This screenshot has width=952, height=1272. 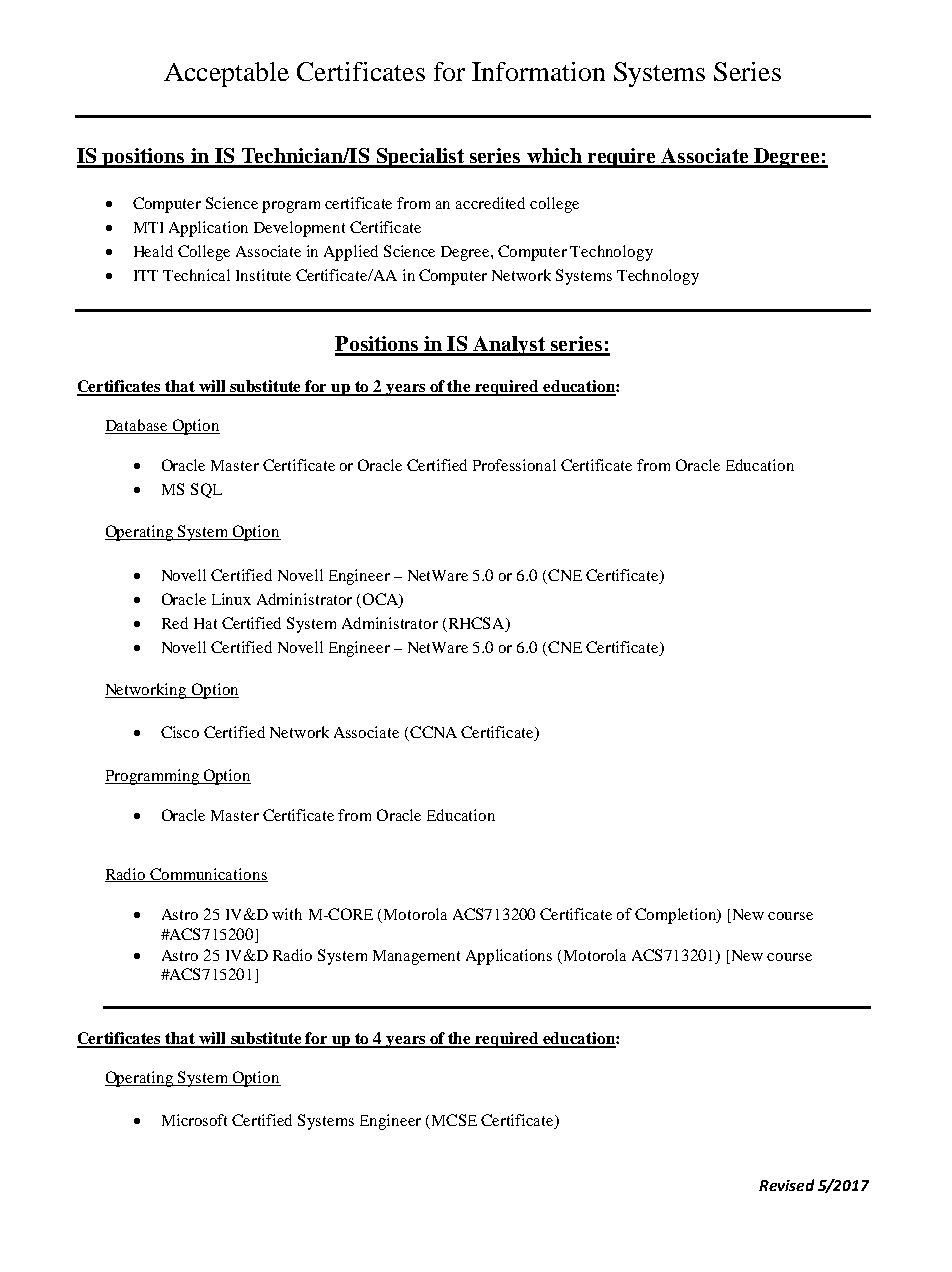 I want to click on Acceptable, so click(x=226, y=74).
